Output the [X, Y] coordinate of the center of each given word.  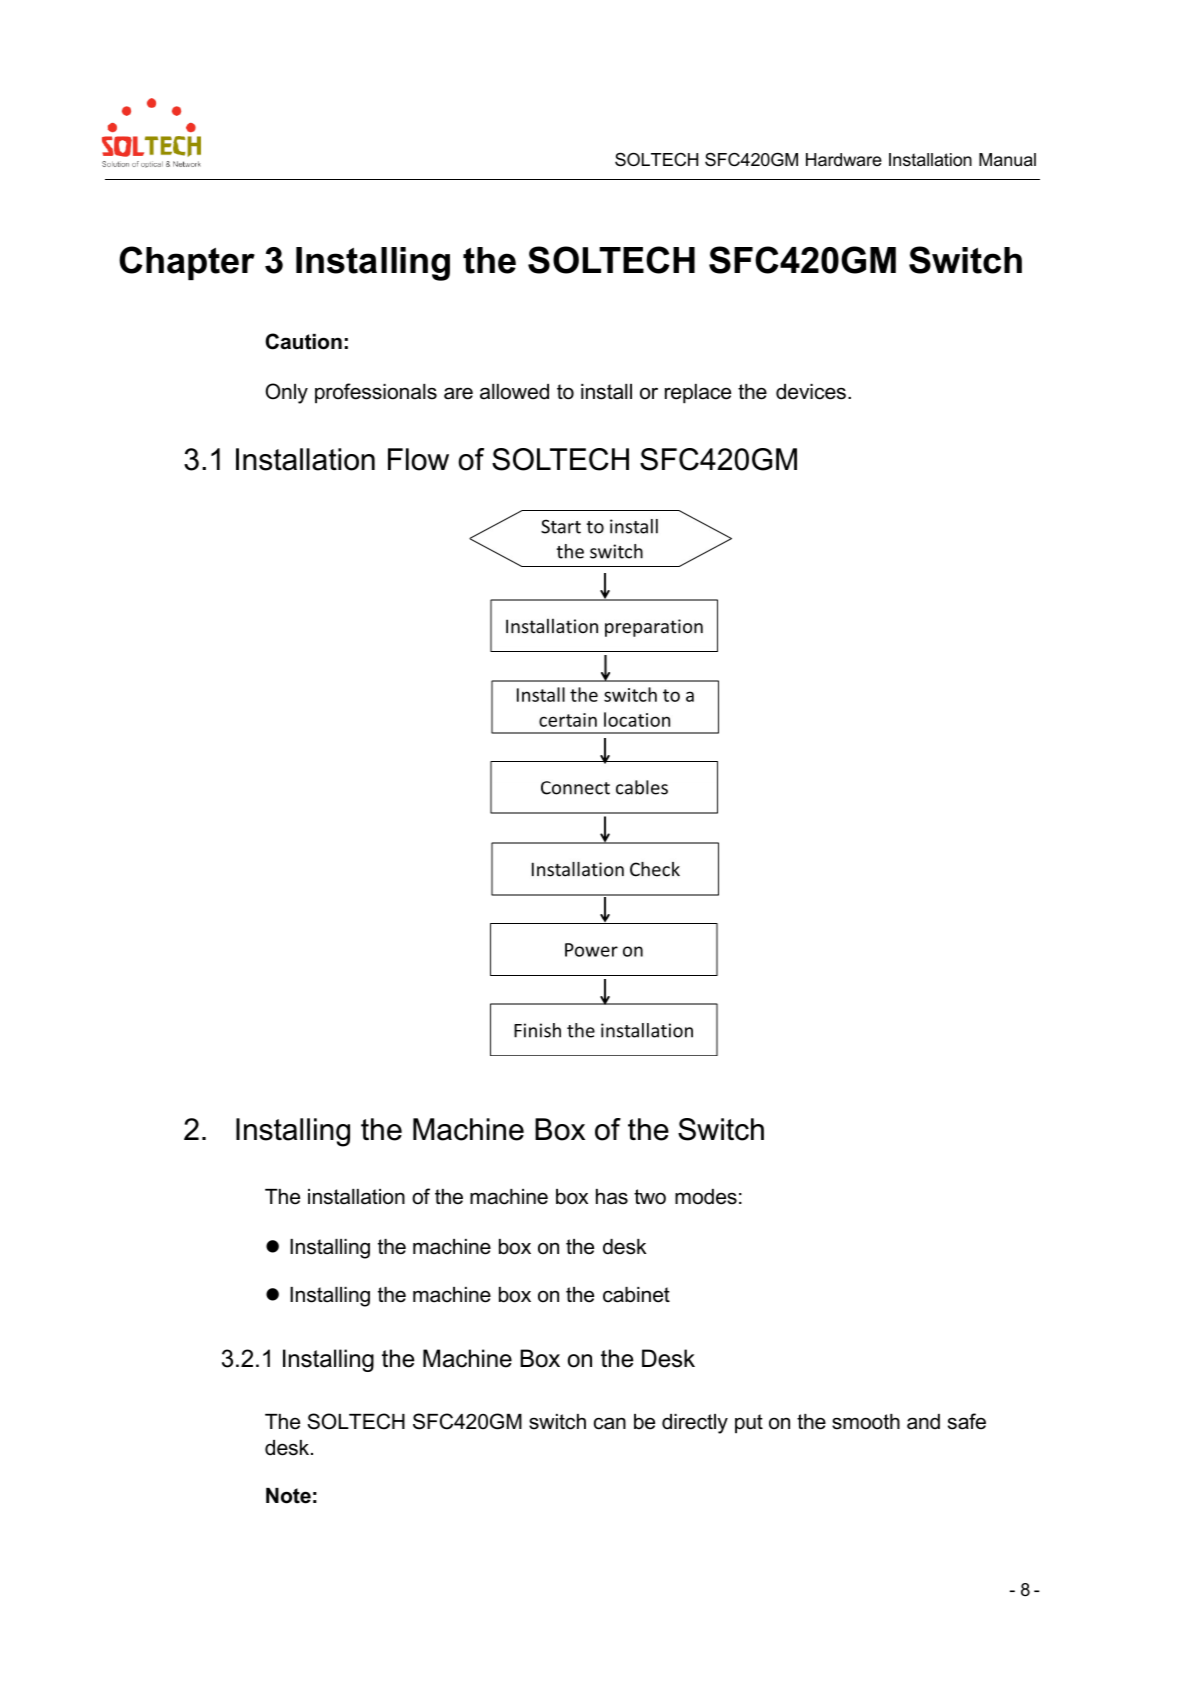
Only [286, 393]
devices [811, 392]
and [923, 1422]
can [610, 1423]
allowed [514, 392]
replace [698, 394]
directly [695, 1424]
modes [706, 1197]
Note [288, 1496]
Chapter [187, 263]
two [650, 1197]
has [612, 1197]
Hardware [844, 160]
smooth [866, 1422]
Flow [418, 459]
